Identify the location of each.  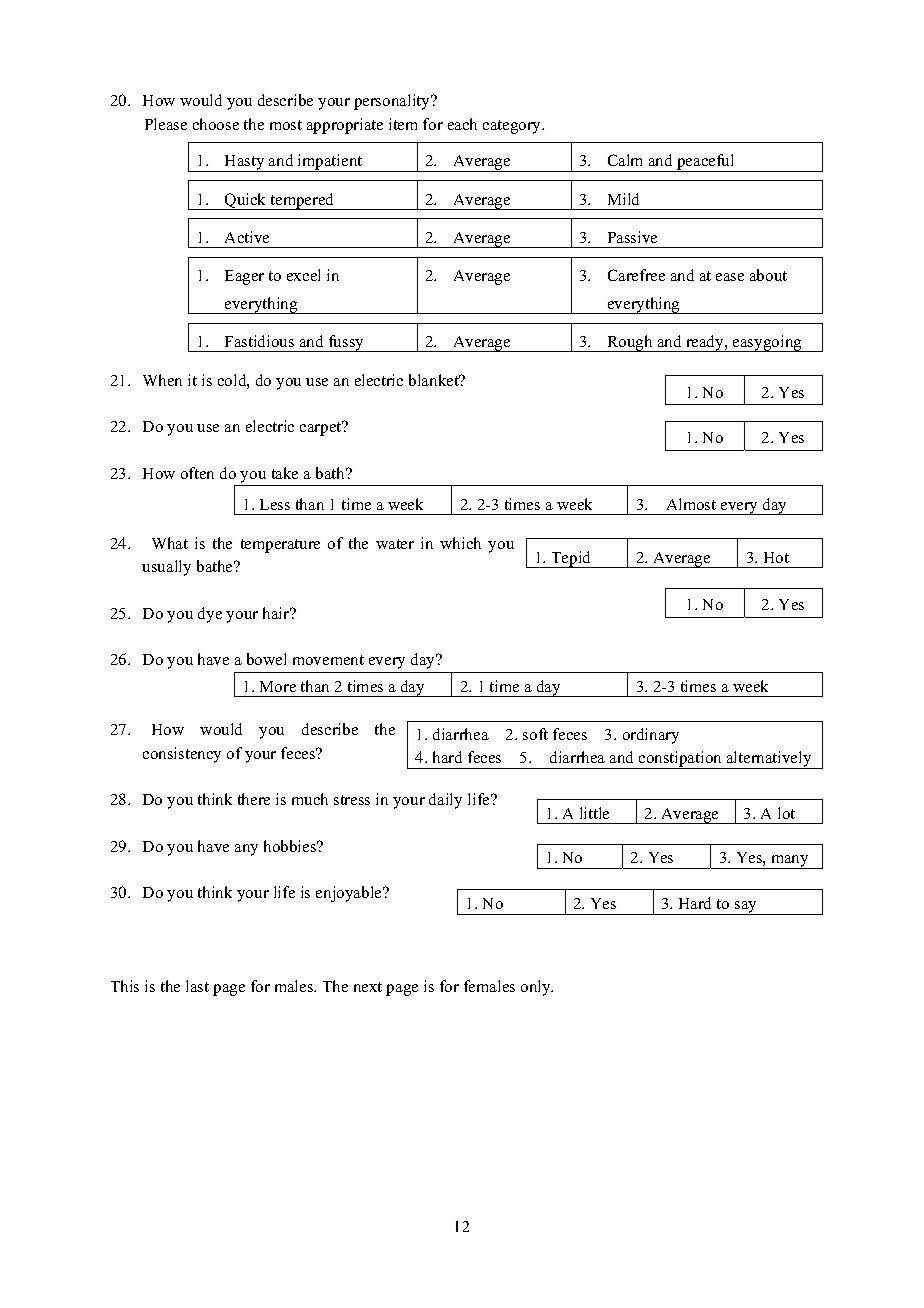
(462, 124).
